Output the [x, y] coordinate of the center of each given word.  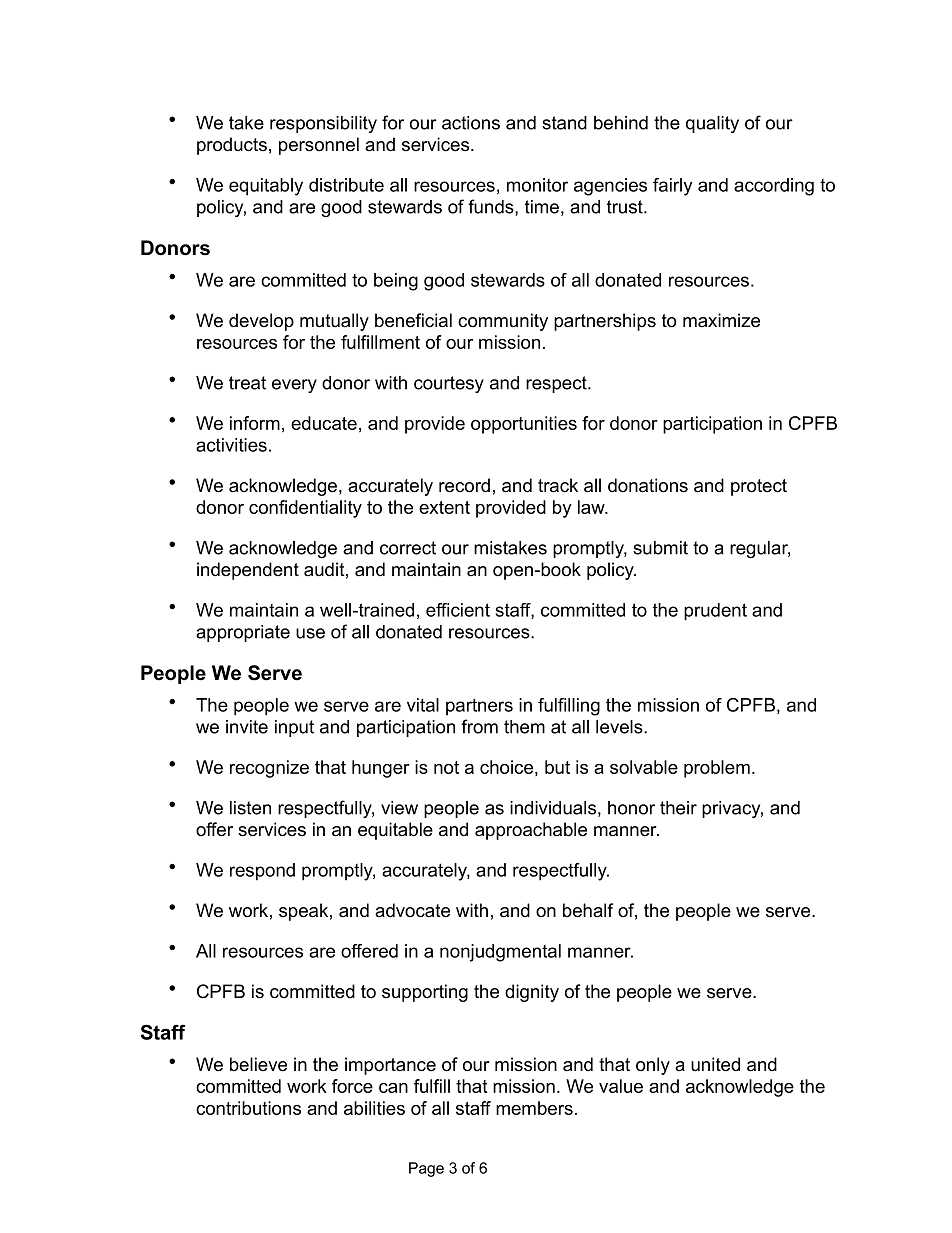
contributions [248, 1108]
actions [471, 123]
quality [712, 124]
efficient [458, 610]
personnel [319, 146]
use [310, 633]
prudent [715, 612]
